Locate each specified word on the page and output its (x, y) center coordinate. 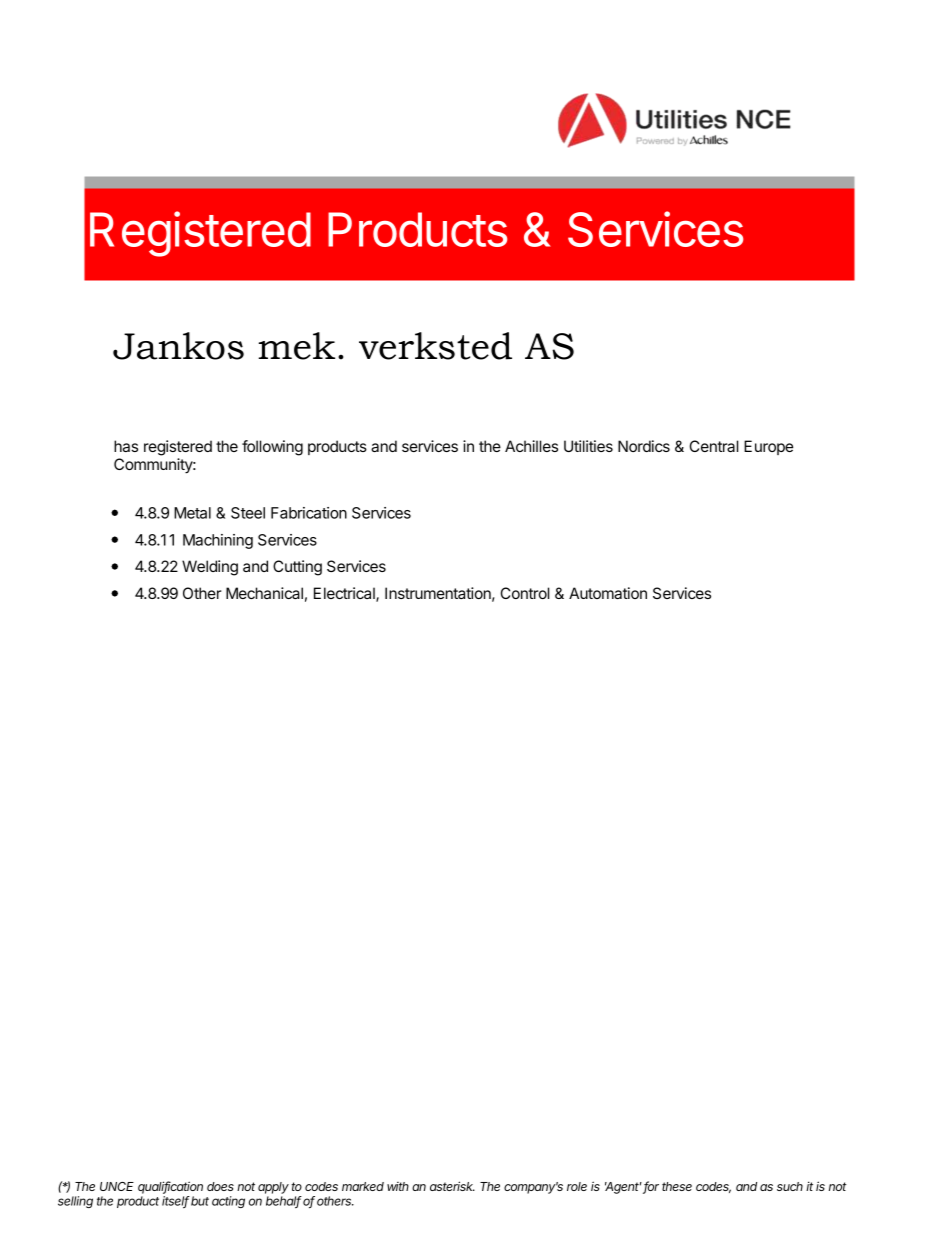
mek (297, 346)
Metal (192, 513)
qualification (170, 1187)
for (651, 1187)
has (126, 446)
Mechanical (264, 593)
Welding (210, 568)
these (677, 1186)
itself (176, 1202)
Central (714, 446)
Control (525, 593)
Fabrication (309, 513)
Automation (608, 593)
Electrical (345, 594)
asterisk (452, 1186)
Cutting (297, 568)
